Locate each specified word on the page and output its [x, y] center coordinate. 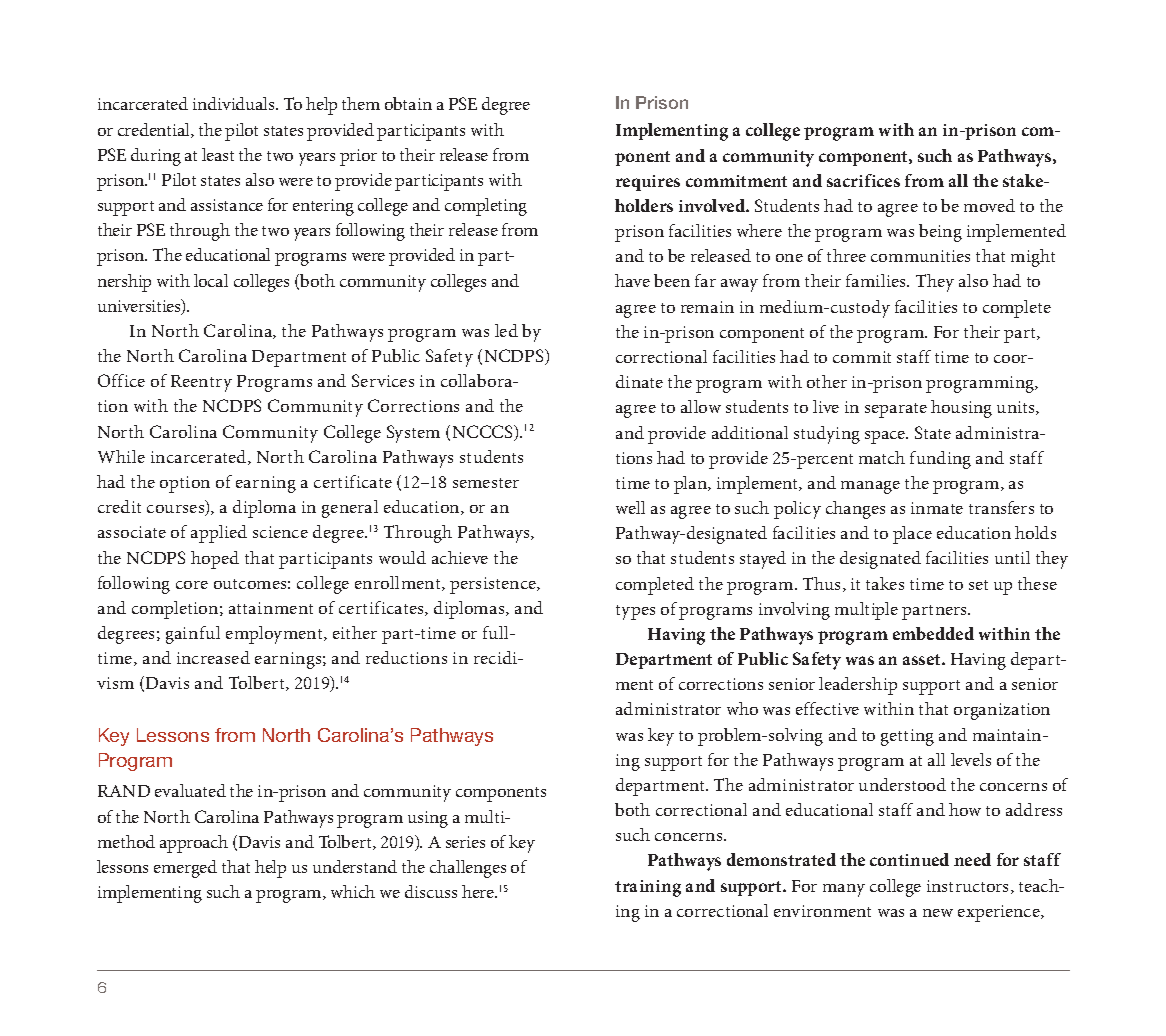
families [877, 280]
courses [177, 510]
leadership [858, 686]
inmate [937, 508]
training [648, 888]
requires [648, 183]
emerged [185, 869]
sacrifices [863, 180]
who [742, 708]
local [211, 280]
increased [213, 657]
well [630, 507]
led [506, 330]
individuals [235, 103]
